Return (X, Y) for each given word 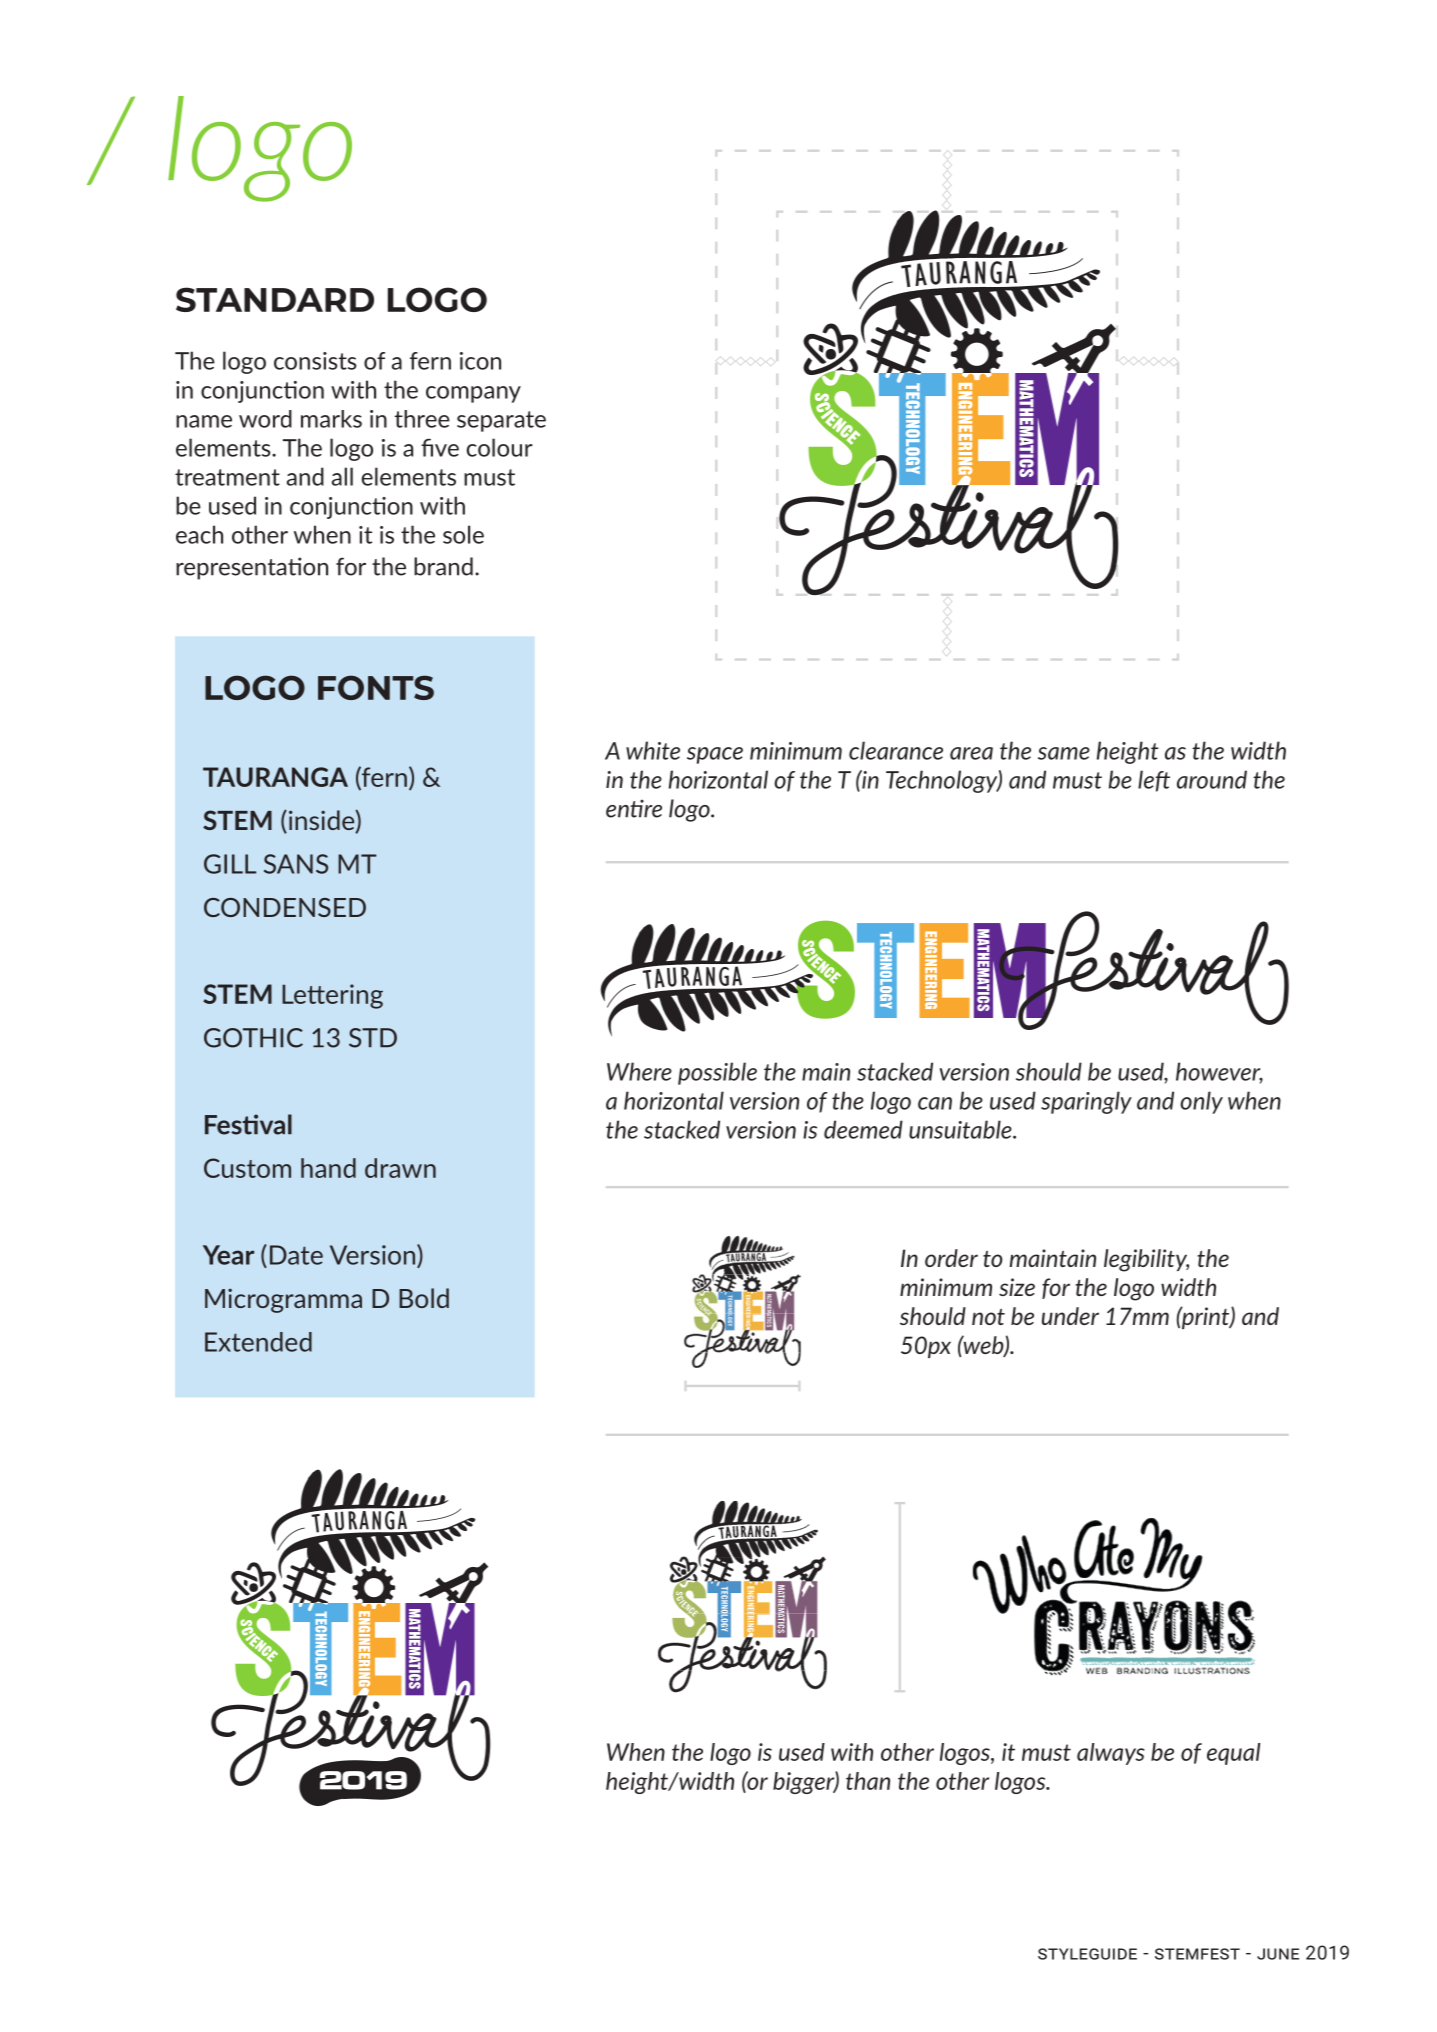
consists (315, 361)
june (1278, 1954)
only (1201, 1102)
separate (501, 421)
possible (717, 1073)
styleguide (1087, 1954)
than (868, 1781)
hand (328, 1168)
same (1064, 753)
